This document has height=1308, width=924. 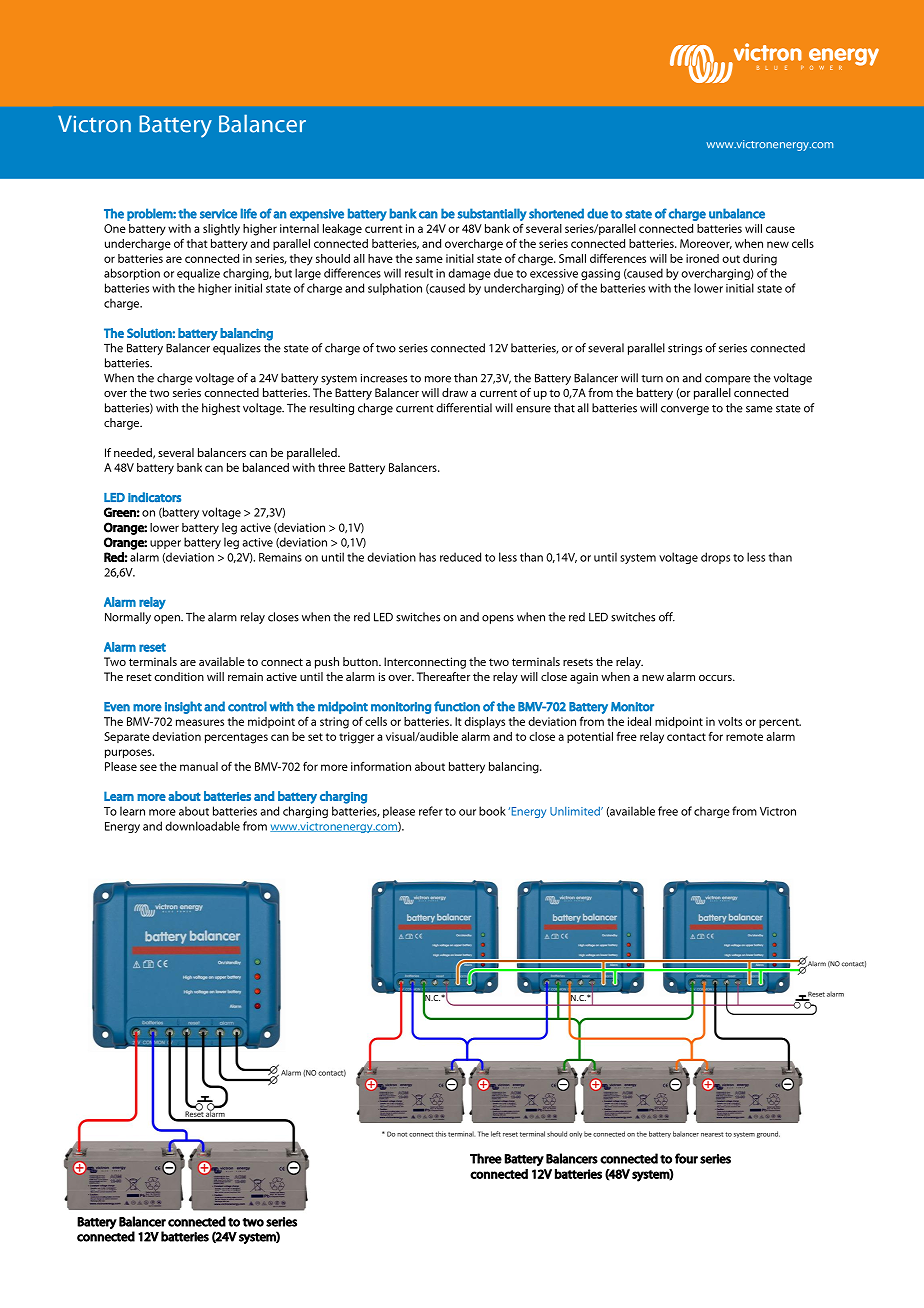 I want to click on damage, so click(x=469, y=274).
